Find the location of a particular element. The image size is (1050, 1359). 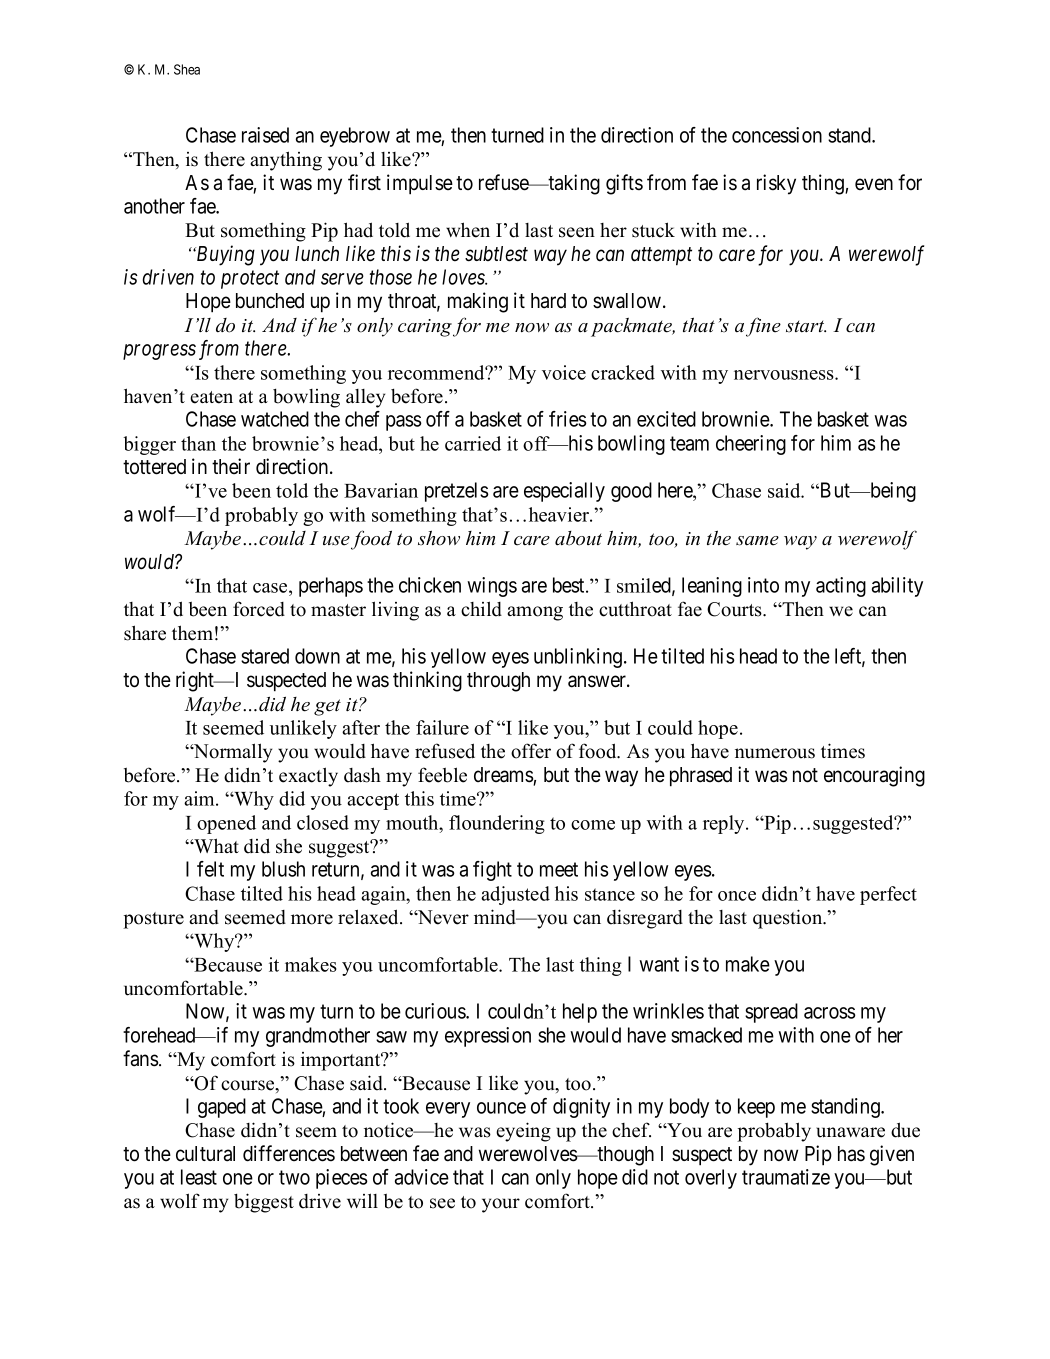

adjusted is located at coordinates (515, 895).
